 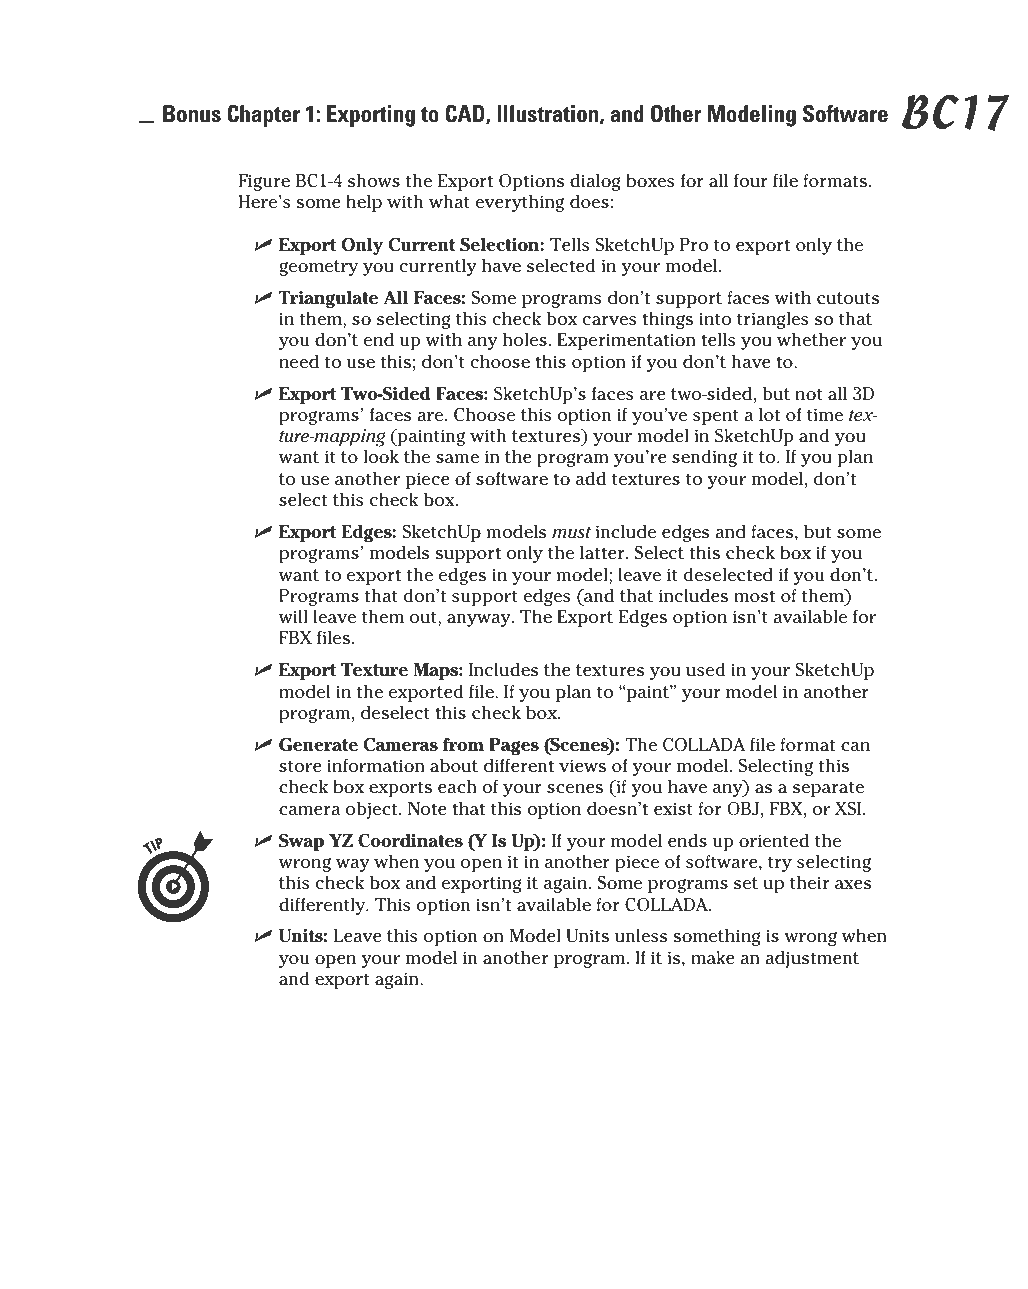 I want to click on will, so click(x=293, y=616).
